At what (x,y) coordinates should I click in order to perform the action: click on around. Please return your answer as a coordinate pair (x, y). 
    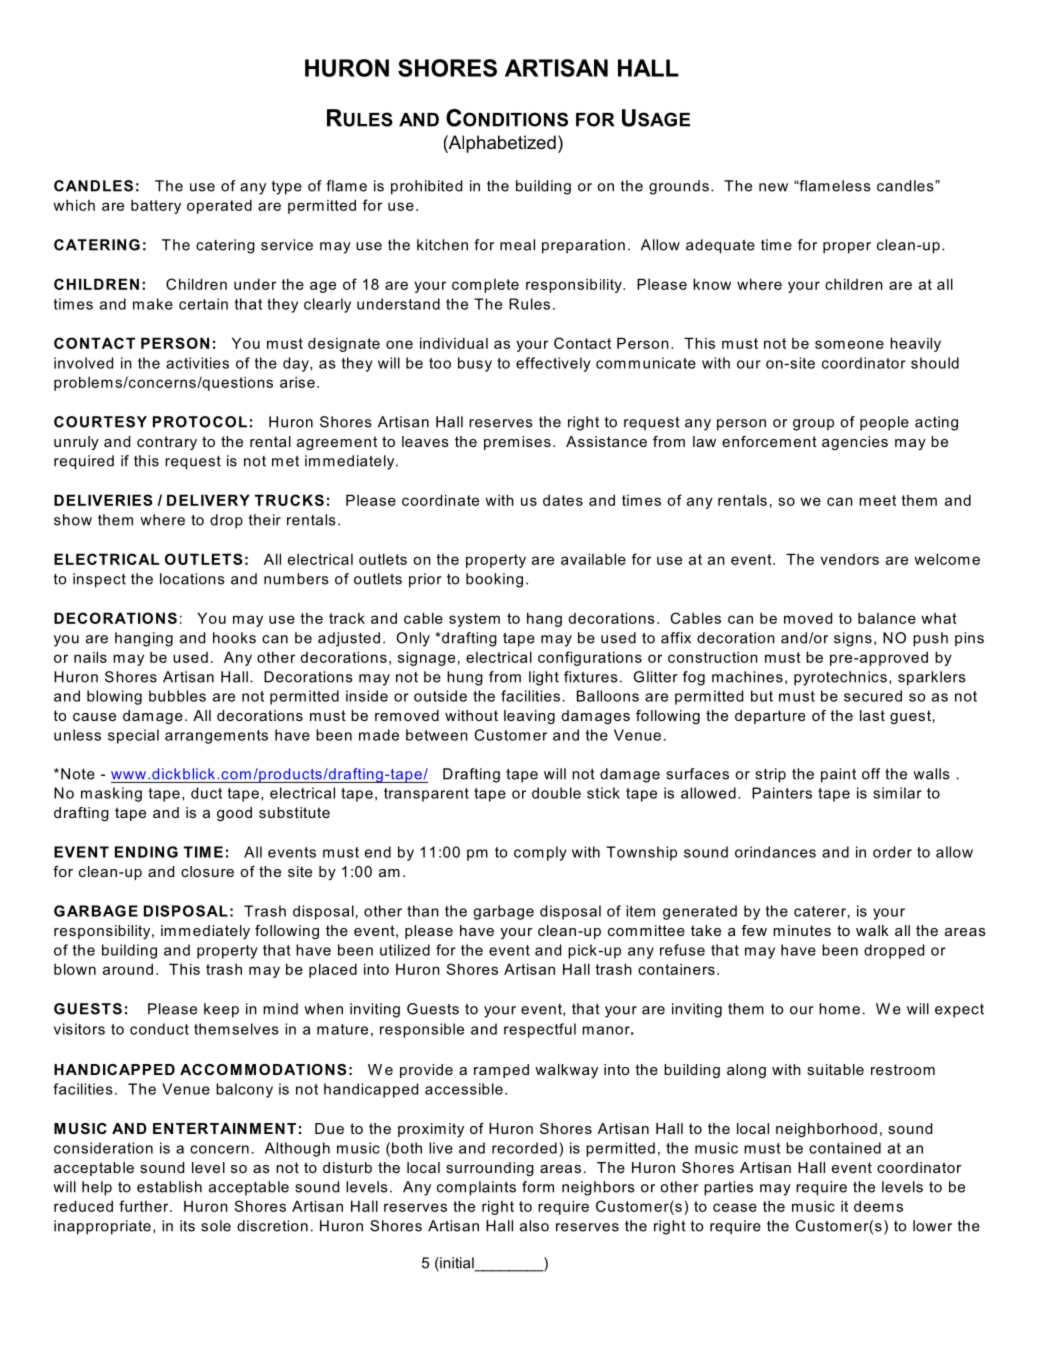
    Looking at the image, I should click on (128, 969).
